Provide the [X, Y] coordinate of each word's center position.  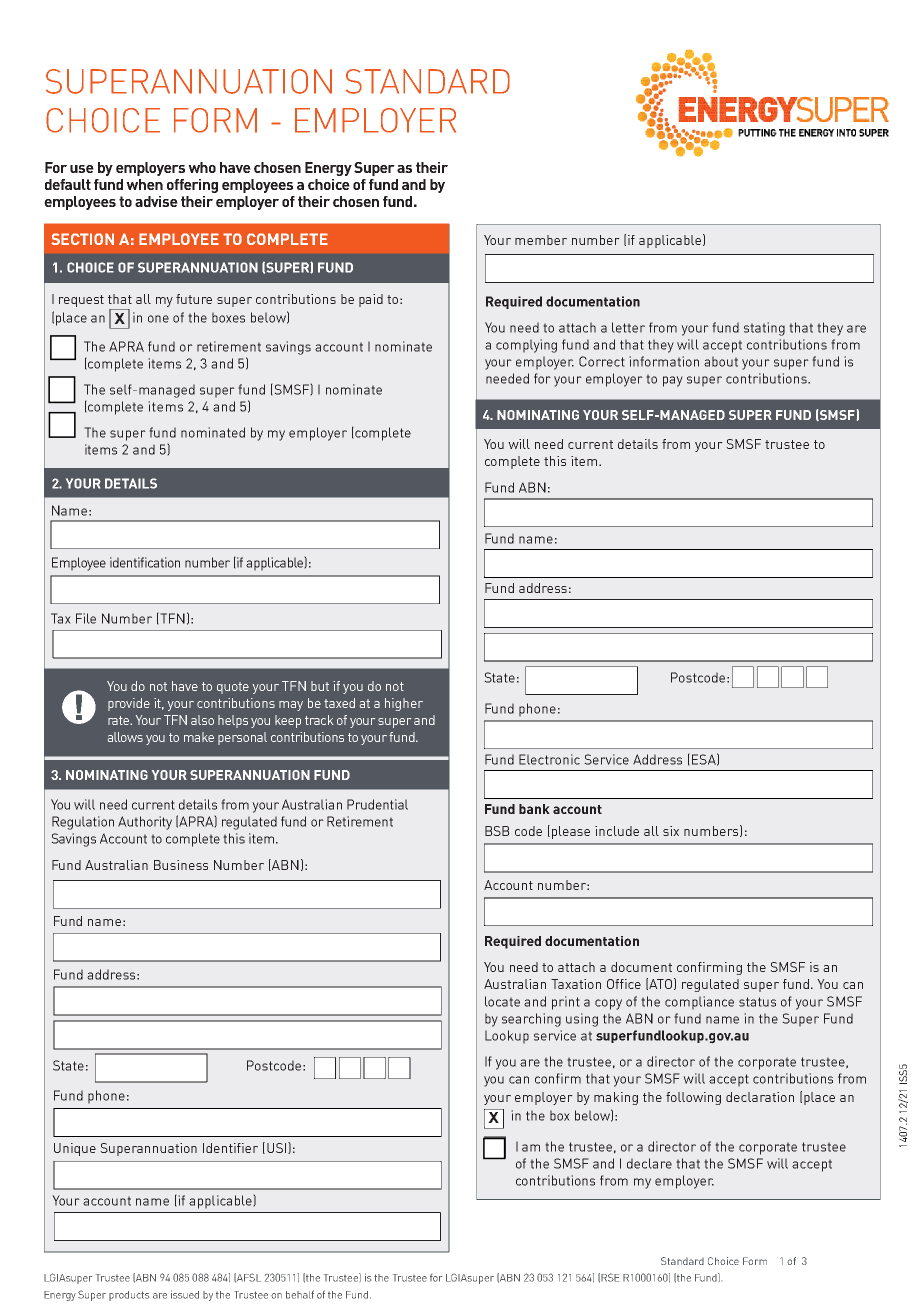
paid [371, 300]
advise [156, 201]
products [129, 1296]
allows [125, 737]
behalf [300, 1294]
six [671, 831]
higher [404, 704]
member [541, 240]
